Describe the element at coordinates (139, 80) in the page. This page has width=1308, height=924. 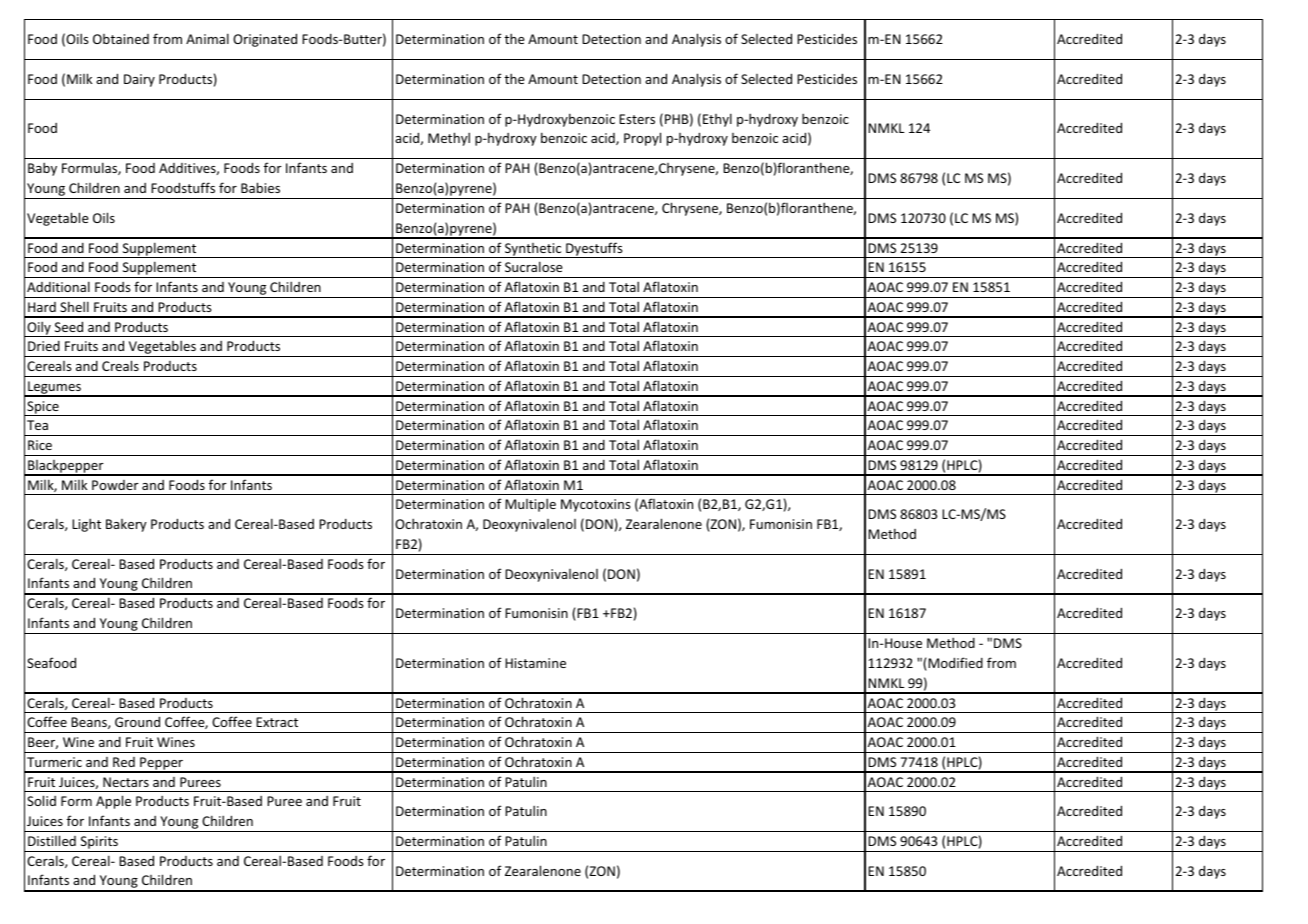
I see `Dairy` at that location.
